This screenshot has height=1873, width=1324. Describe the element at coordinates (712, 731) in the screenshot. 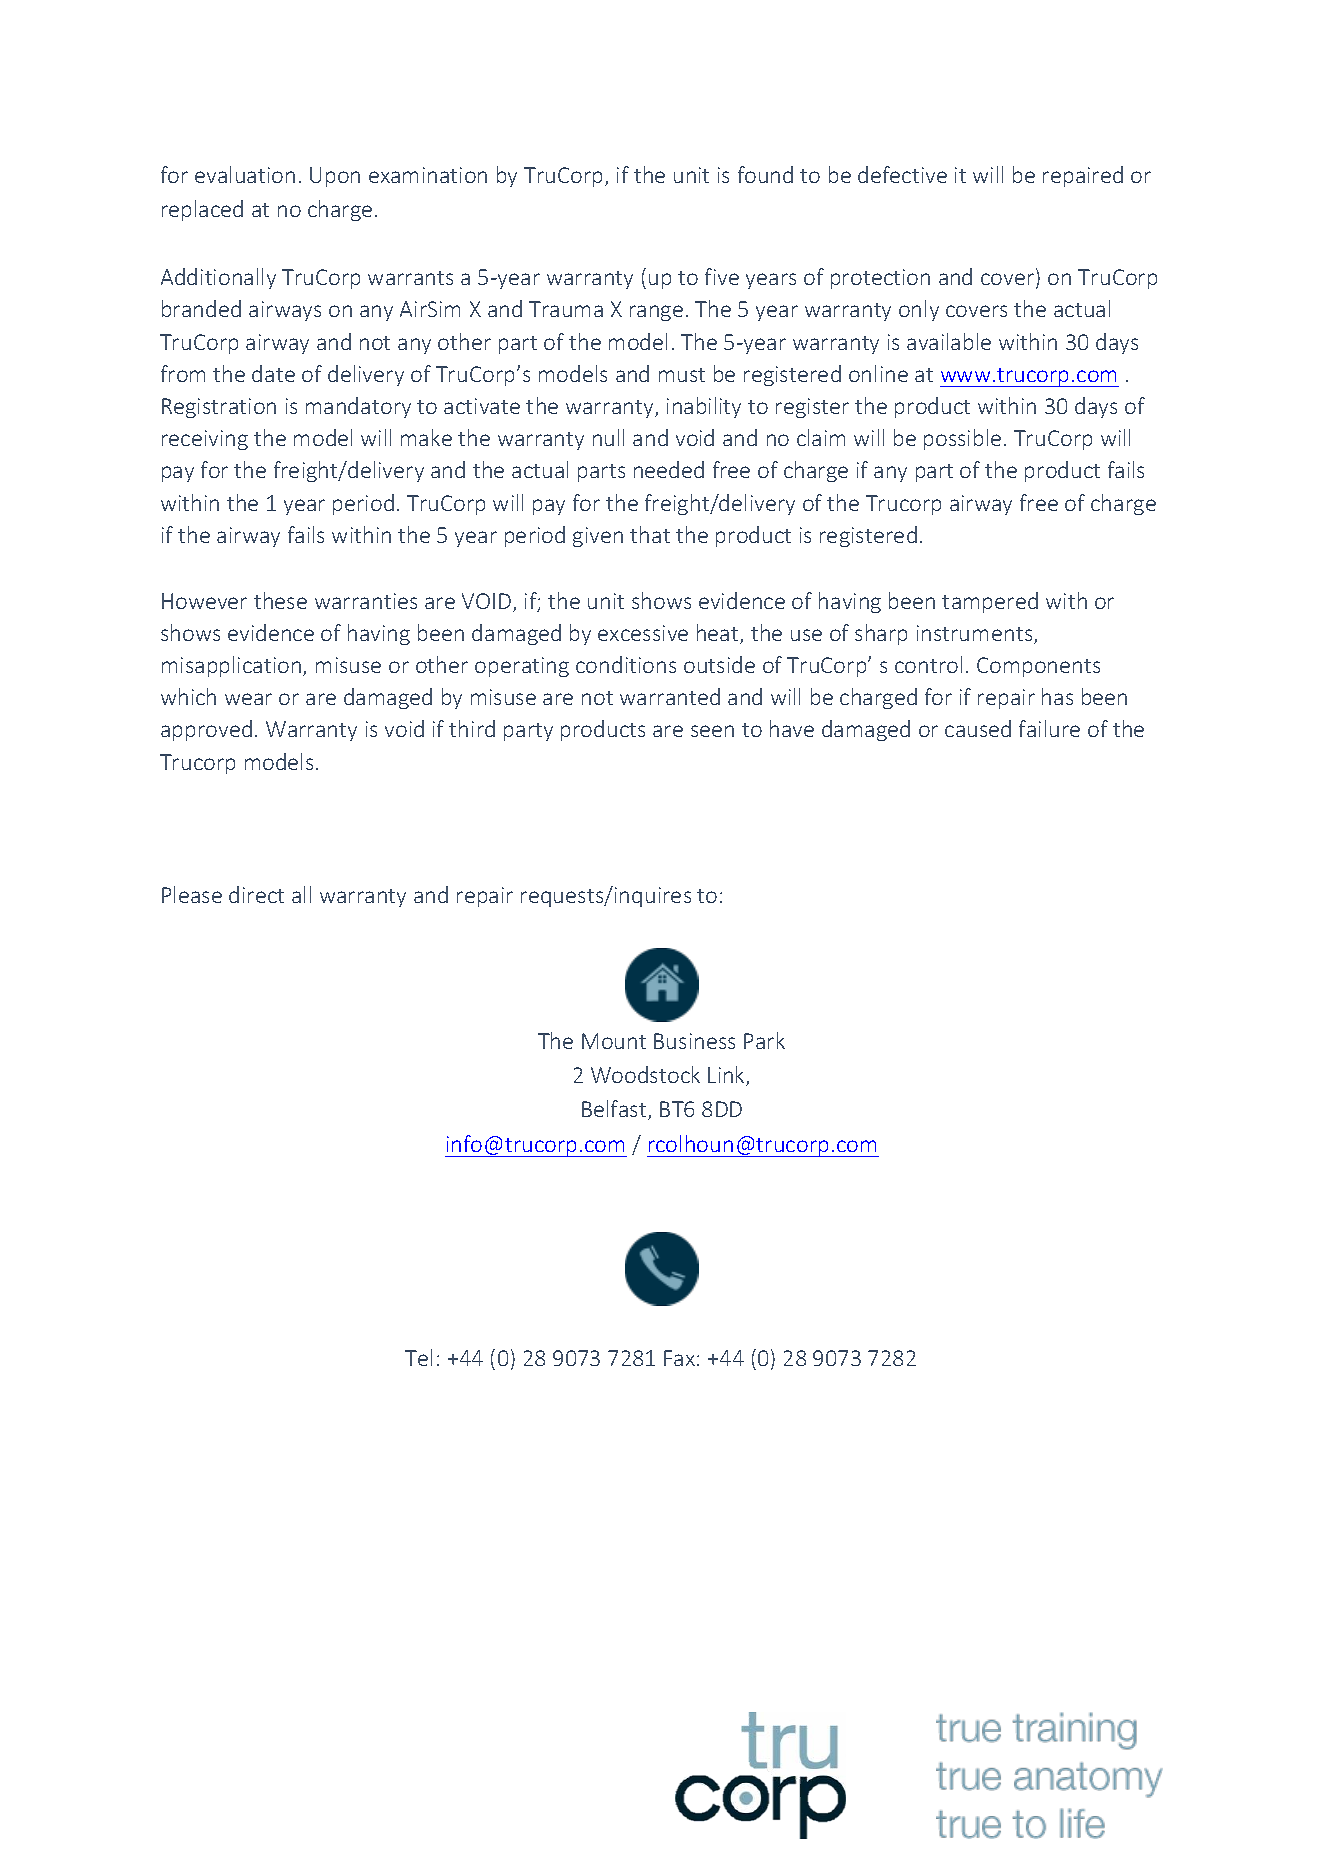

I see `seen` at that location.
